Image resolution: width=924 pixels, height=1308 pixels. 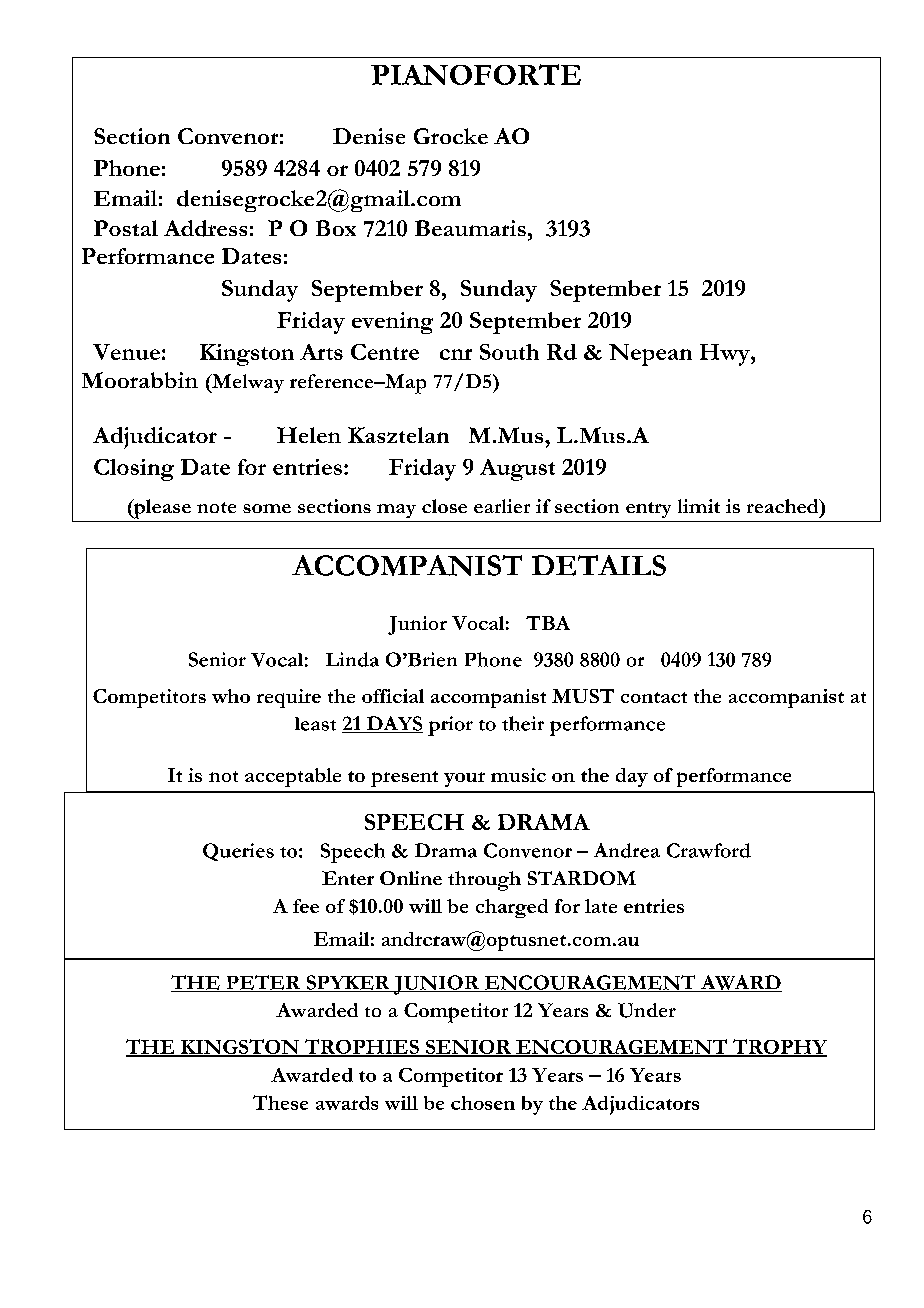 What do you see at coordinates (205, 228) in the image?
I see `Address` at bounding box center [205, 228].
